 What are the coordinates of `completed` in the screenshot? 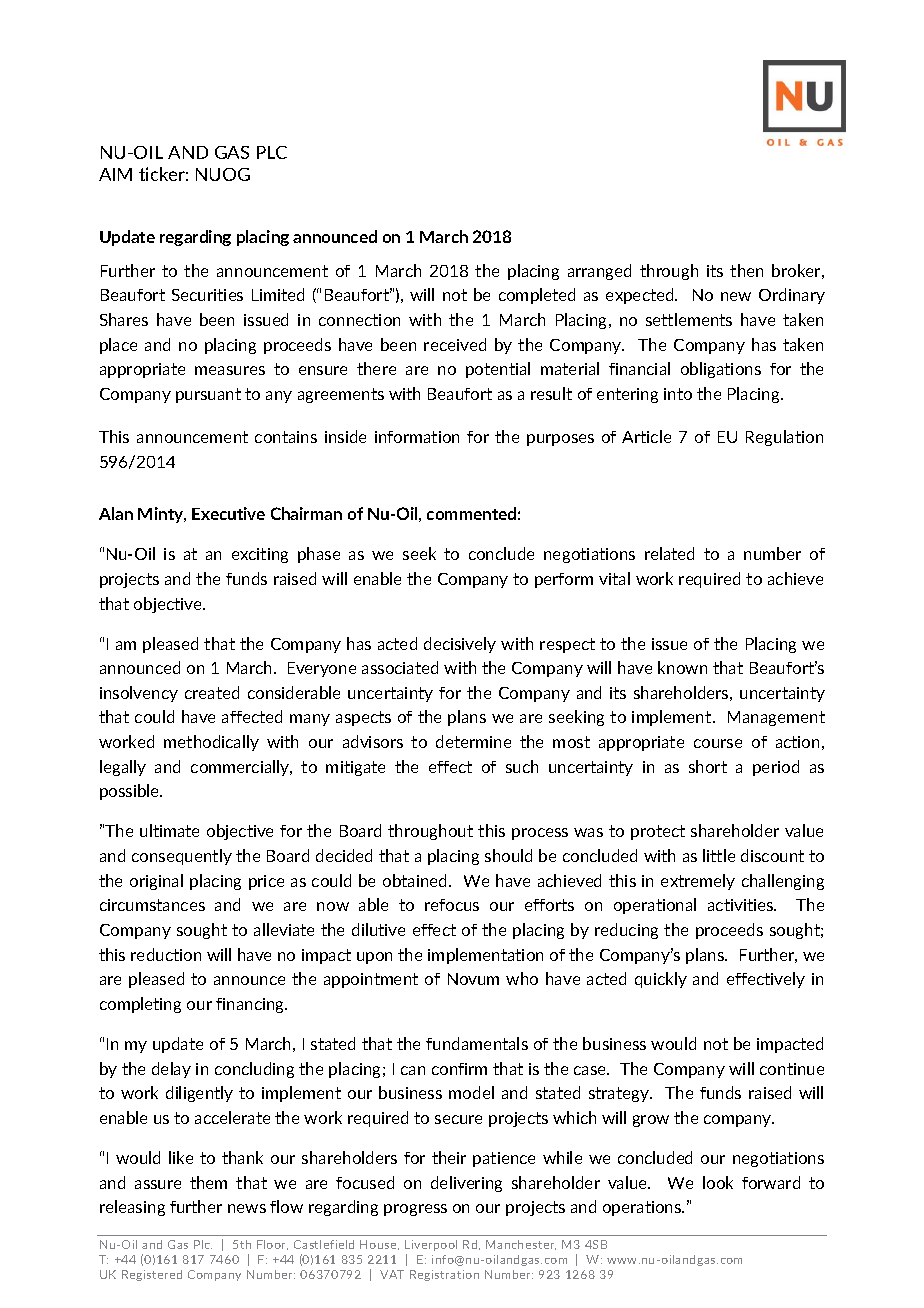 It's located at (537, 296).
